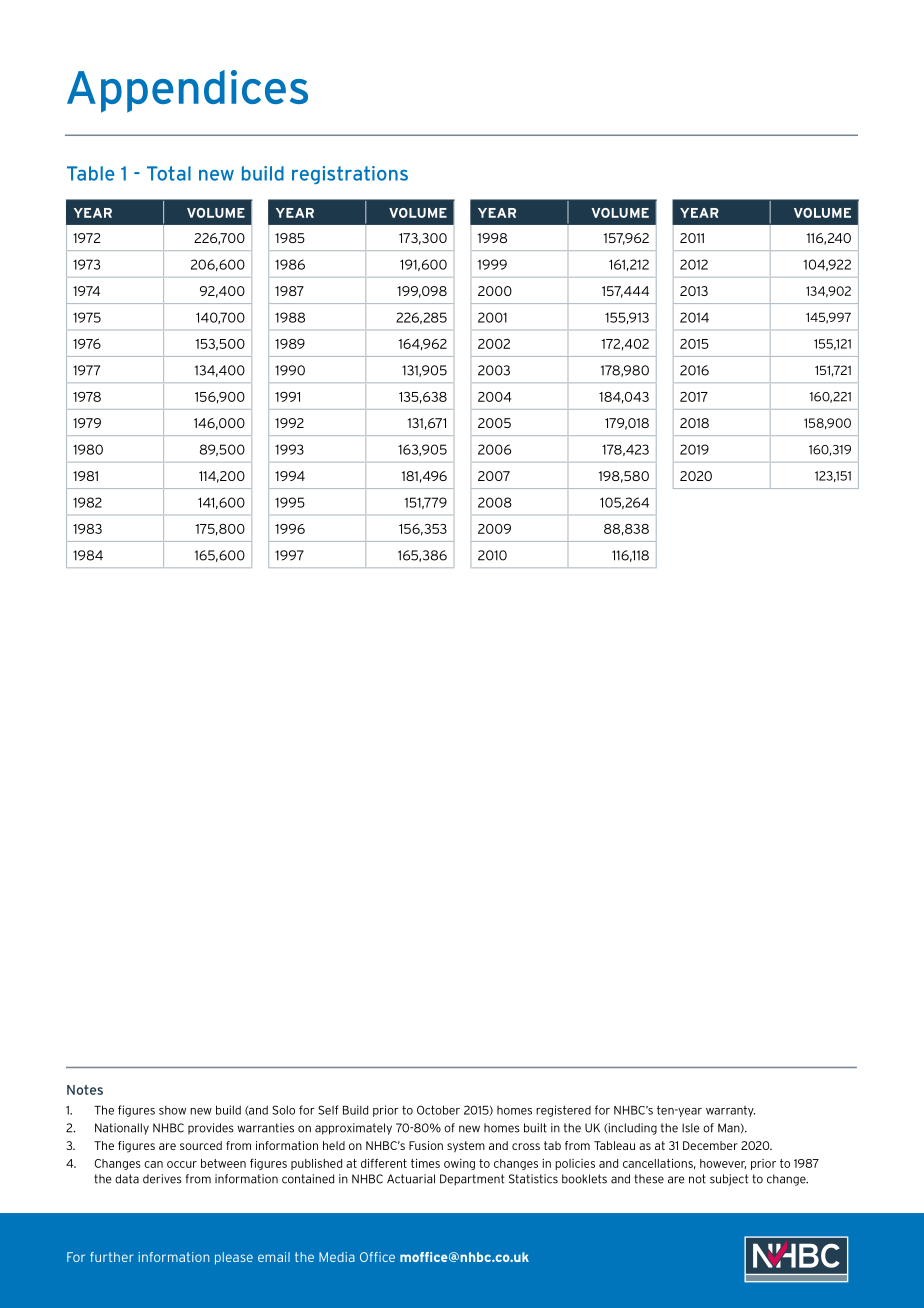 The height and width of the screenshot is (1308, 924). I want to click on registrations, so click(350, 175).
